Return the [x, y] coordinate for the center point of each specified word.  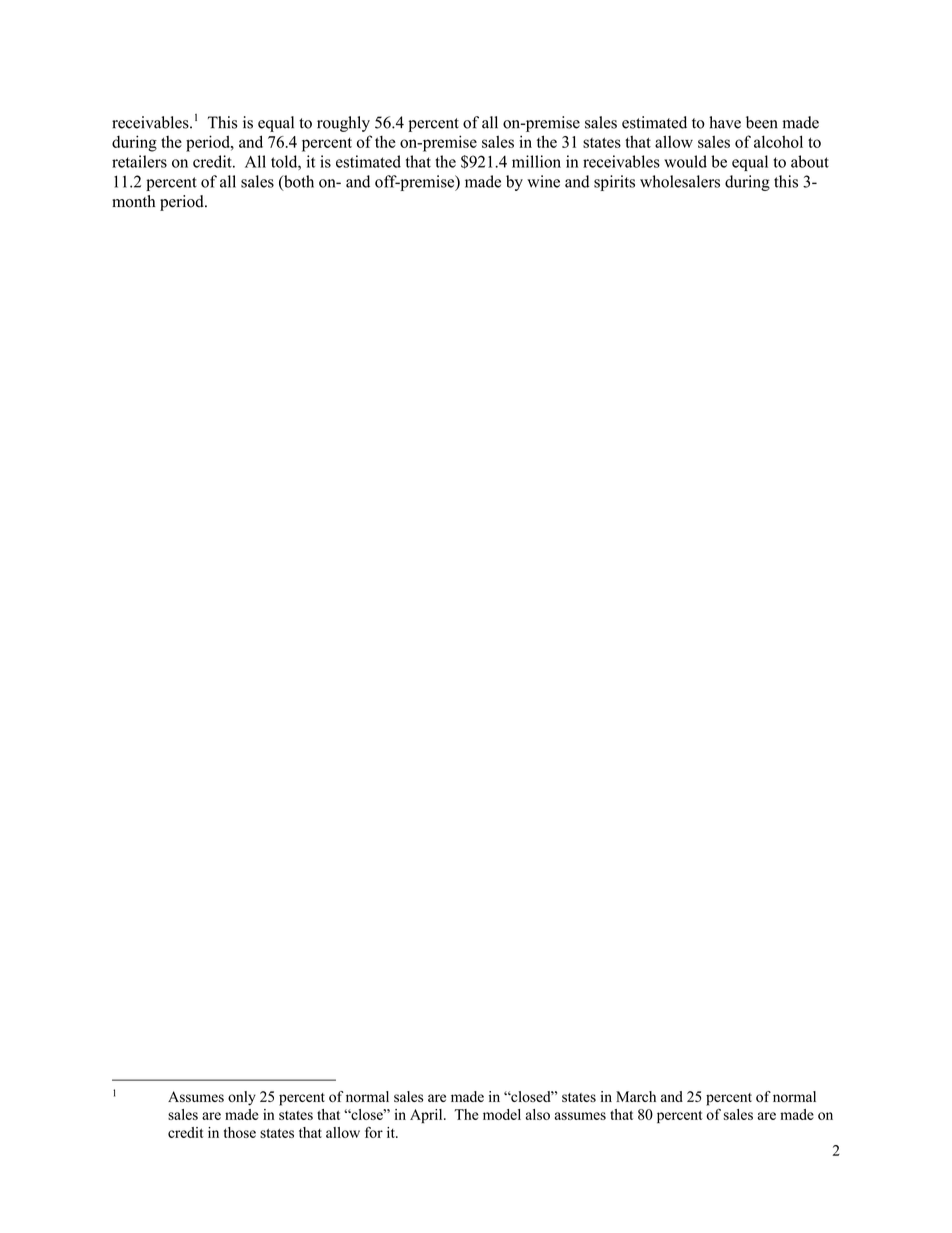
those [240, 1132]
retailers [139, 161]
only [242, 1098]
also [538, 1114]
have [725, 122]
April [427, 1116]
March [636, 1096]
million [536, 161]
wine [543, 181]
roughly [343, 124]
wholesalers [680, 181]
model [502, 1114]
